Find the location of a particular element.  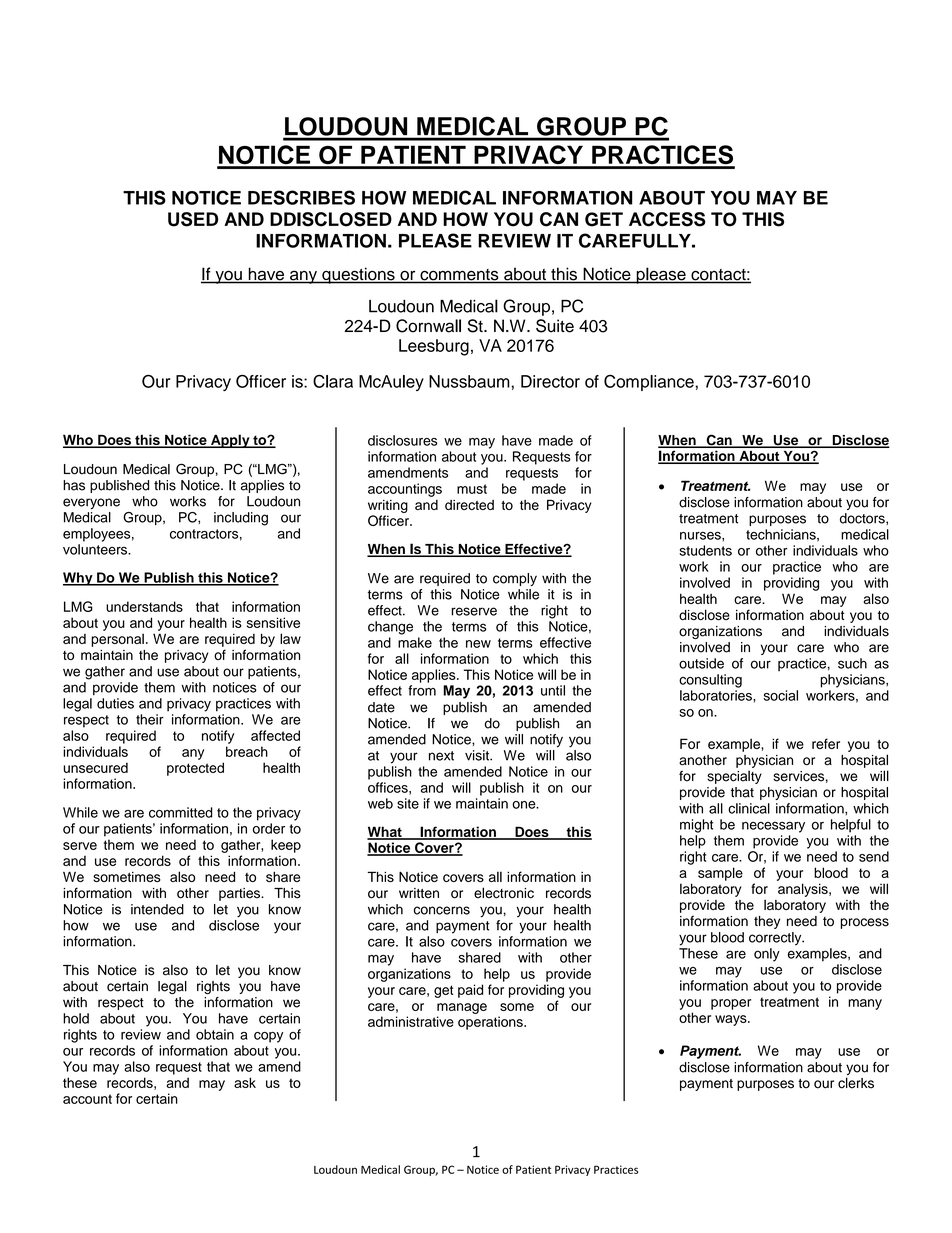

next is located at coordinates (441, 756).
